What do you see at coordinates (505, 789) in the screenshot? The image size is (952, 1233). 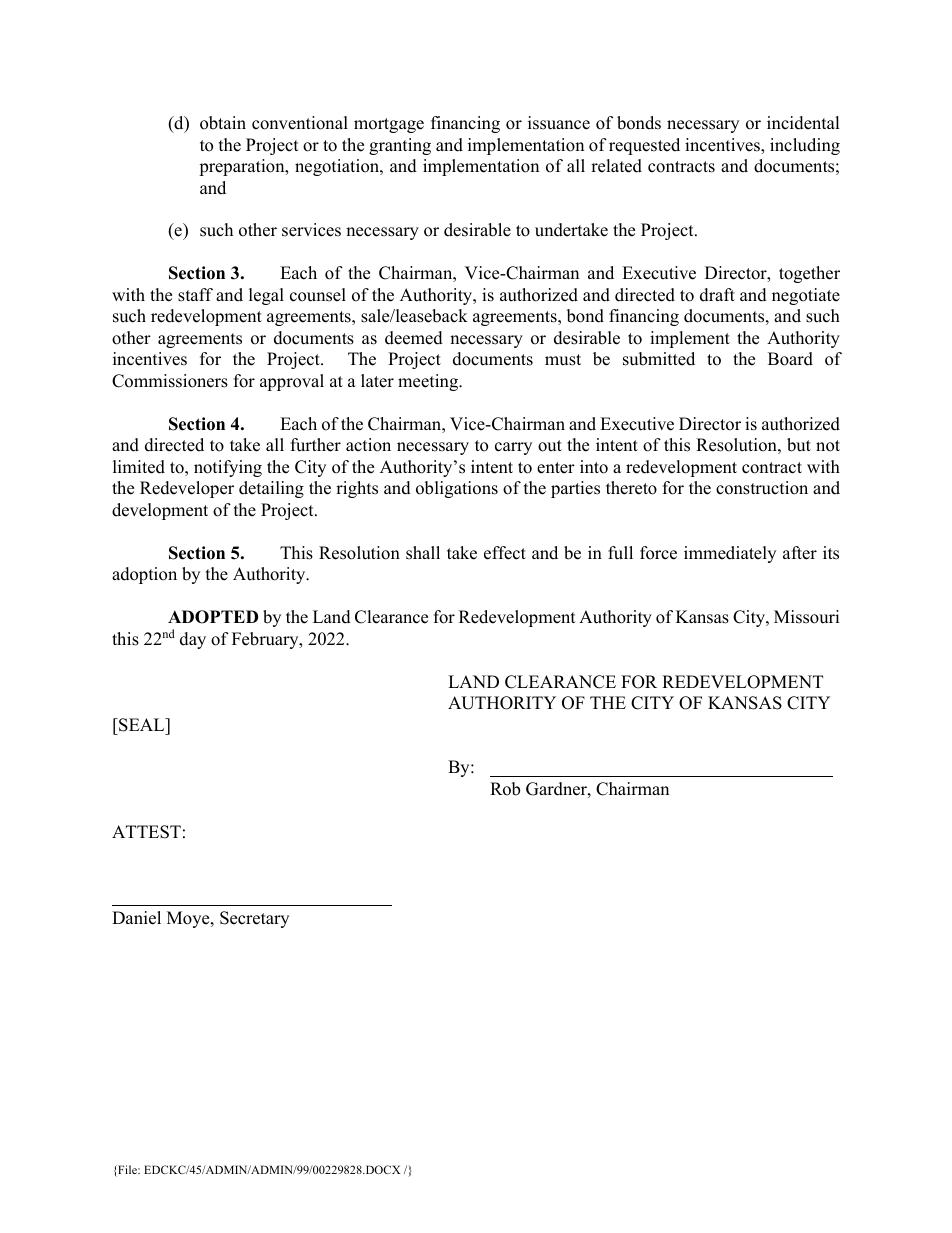 I see `Rob` at bounding box center [505, 789].
